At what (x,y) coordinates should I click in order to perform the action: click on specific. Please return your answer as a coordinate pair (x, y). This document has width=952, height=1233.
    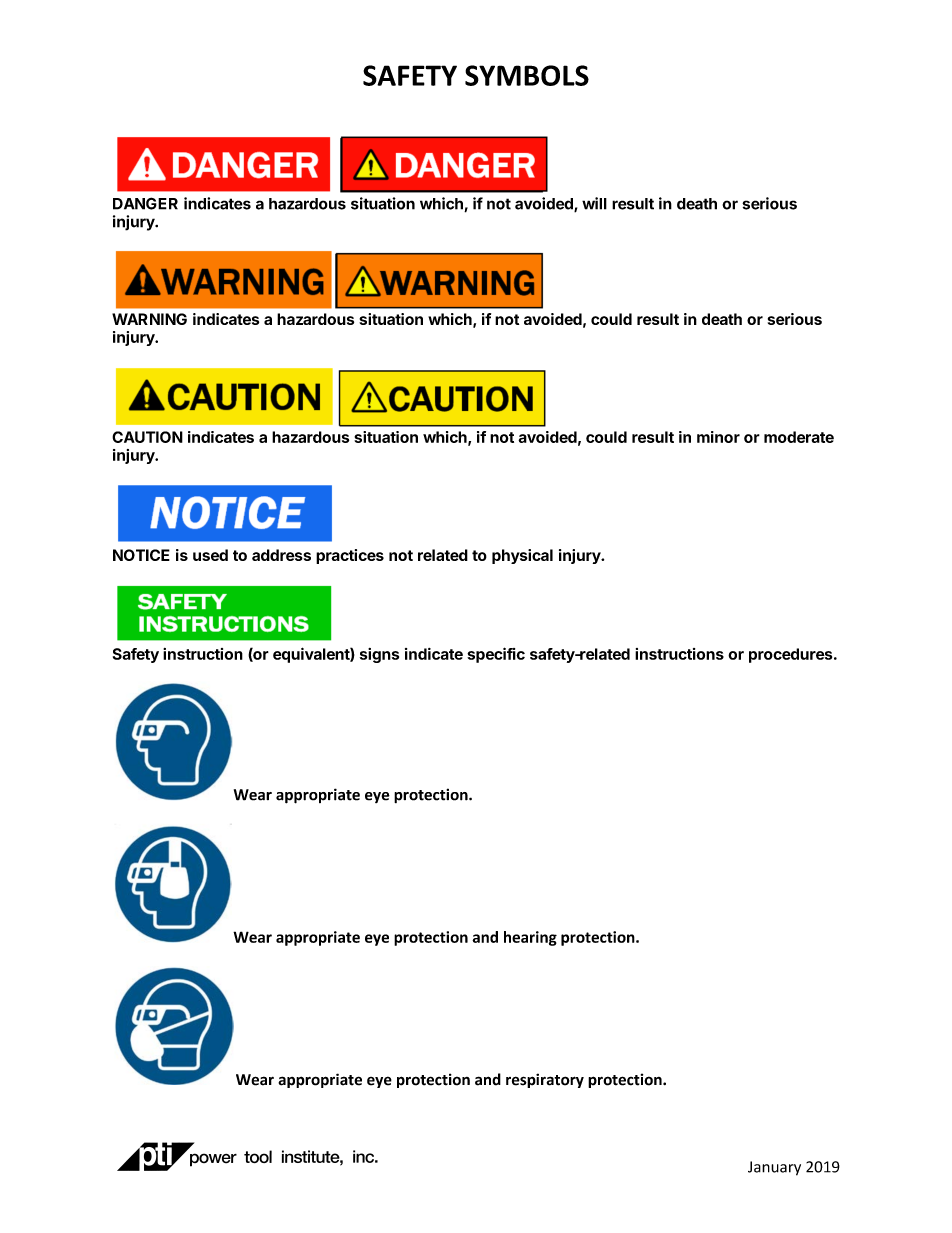
    Looking at the image, I should click on (496, 655).
